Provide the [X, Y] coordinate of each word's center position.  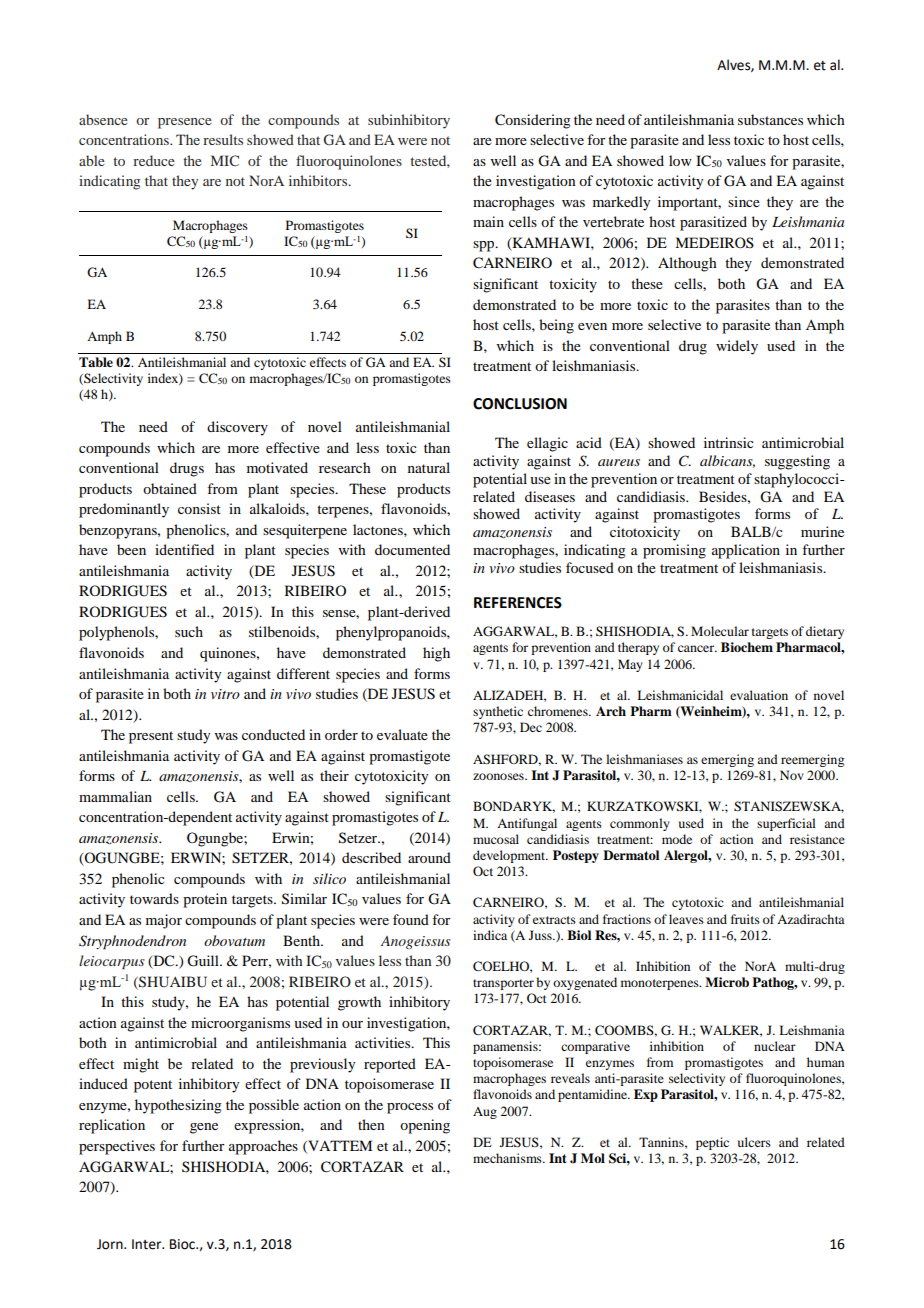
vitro [225, 694]
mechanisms [508, 1158]
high [436, 654]
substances [770, 119]
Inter [148, 1244]
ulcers [754, 1142]
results [223, 139]
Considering [533, 121]
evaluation [759, 695]
